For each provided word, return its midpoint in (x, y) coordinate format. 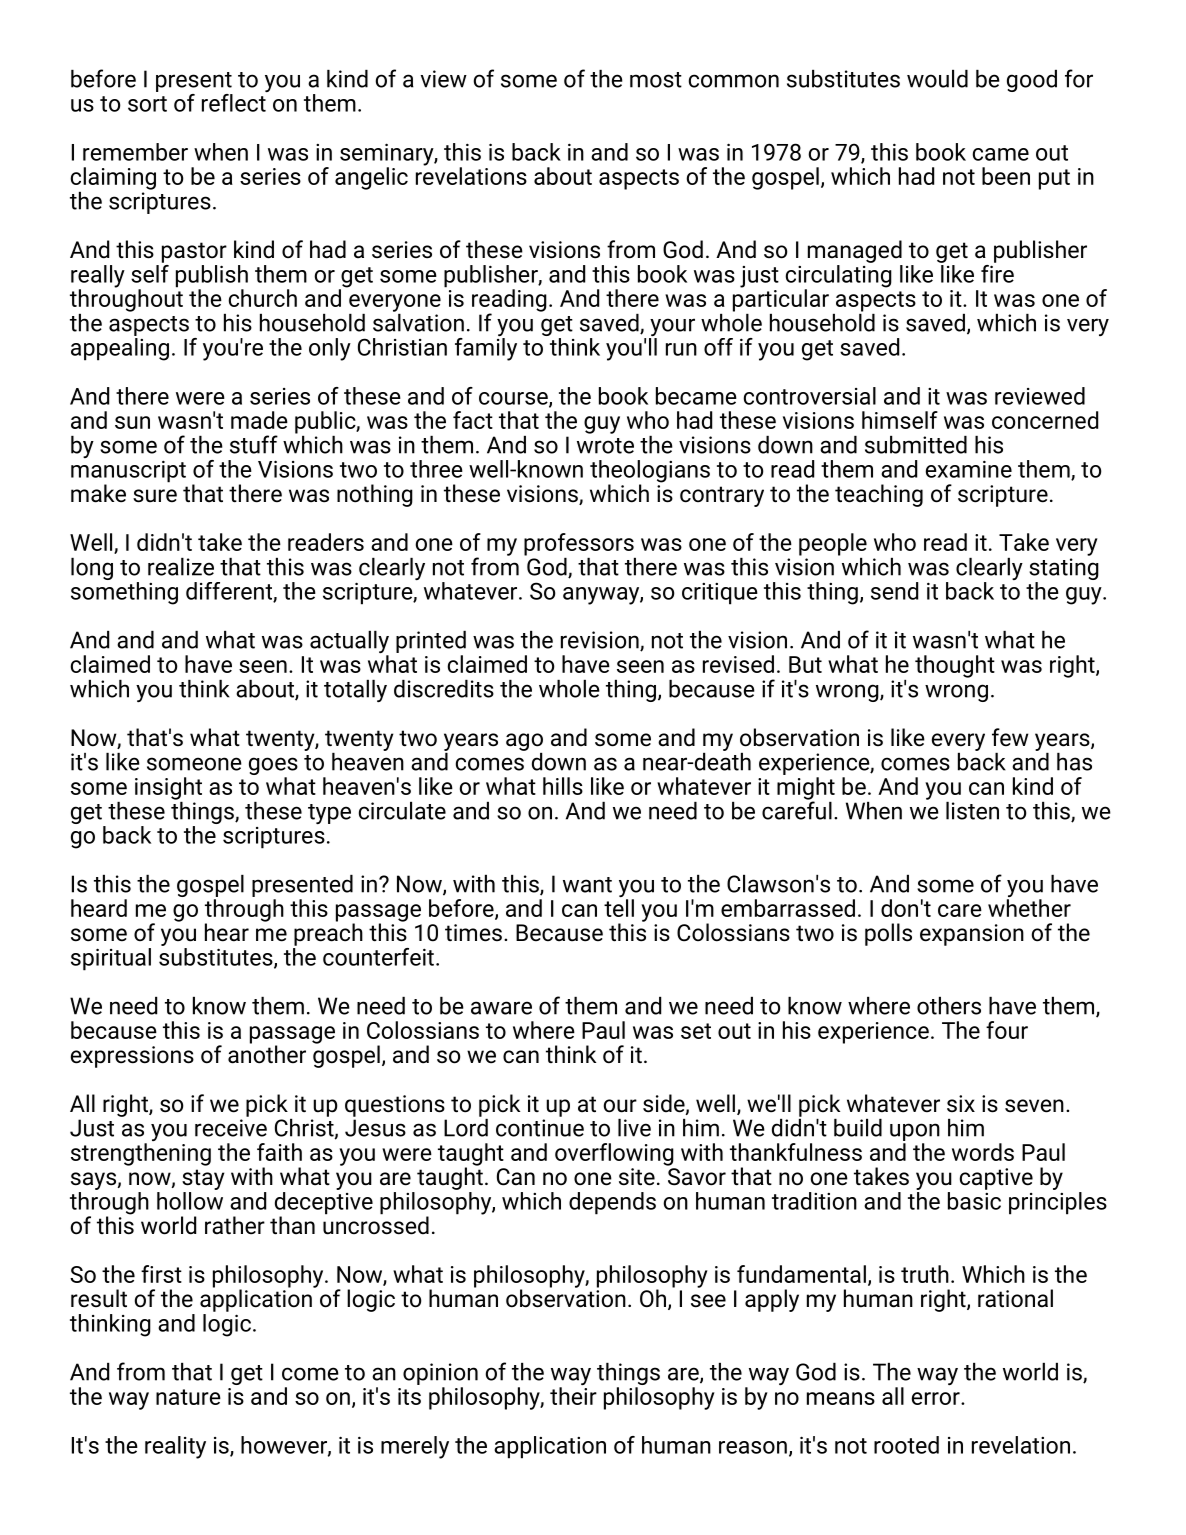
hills (563, 786)
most (656, 80)
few (1010, 737)
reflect (235, 101)
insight (168, 788)
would (937, 79)
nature (188, 1397)
